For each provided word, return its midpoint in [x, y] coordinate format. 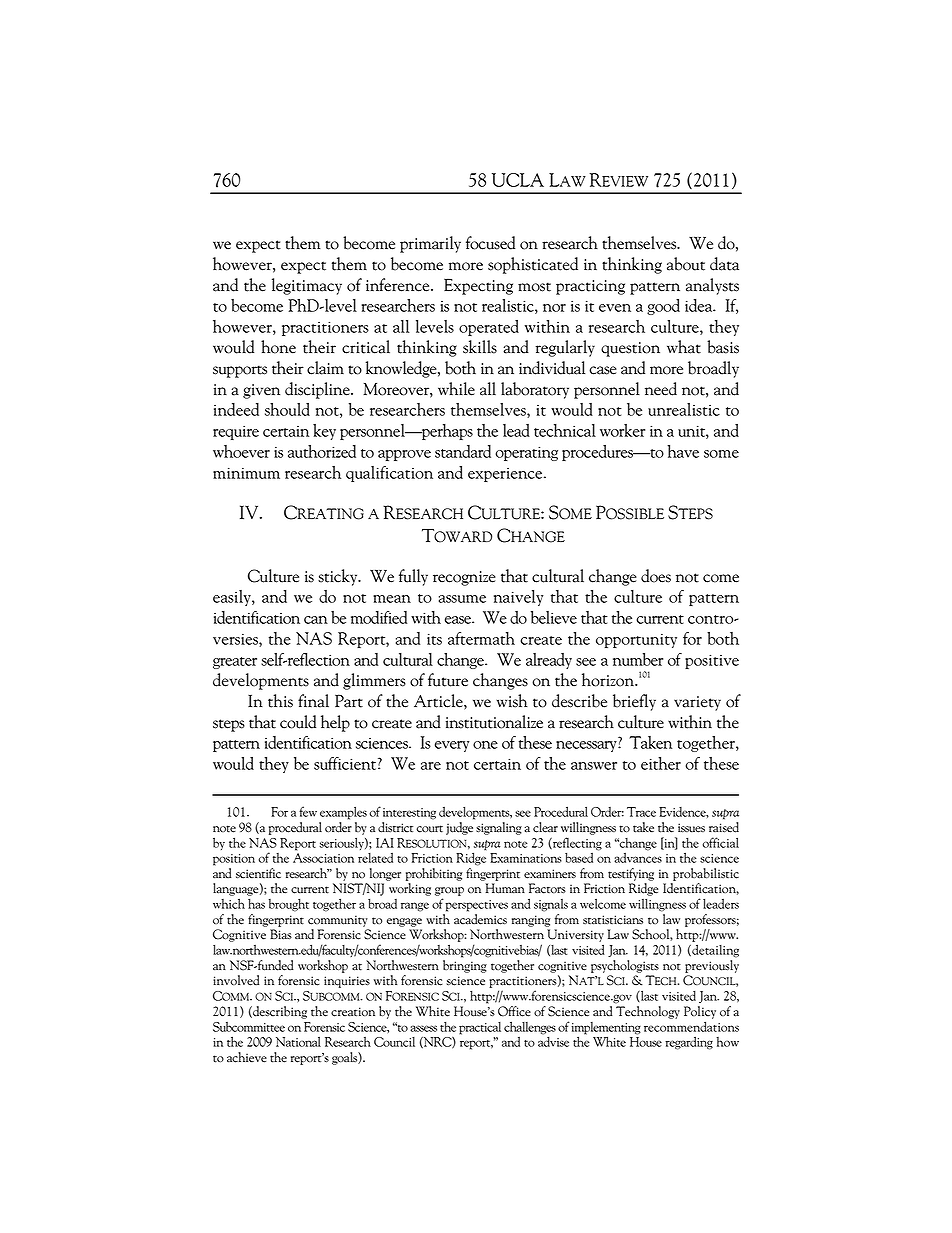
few [308, 811]
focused [490, 243]
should [287, 409]
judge [459, 828]
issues [691, 828]
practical [480, 1028]
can [316, 620]
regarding [689, 1043]
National [298, 1041]
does [656, 576]
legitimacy [307, 286]
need [661, 389]
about [686, 264]
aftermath [481, 638]
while [456, 389]
